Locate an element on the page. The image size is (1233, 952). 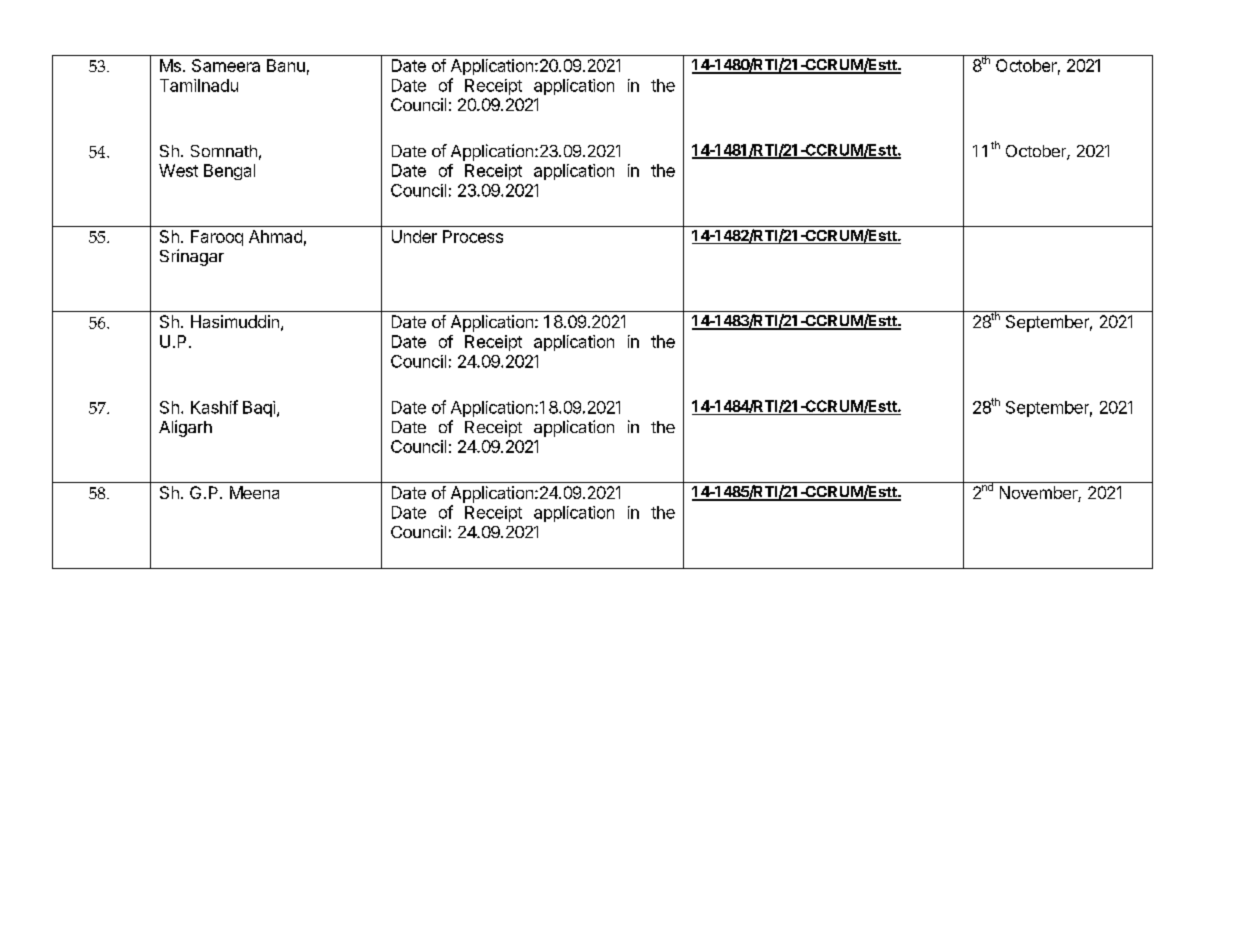
Bengal is located at coordinates (229, 172).
